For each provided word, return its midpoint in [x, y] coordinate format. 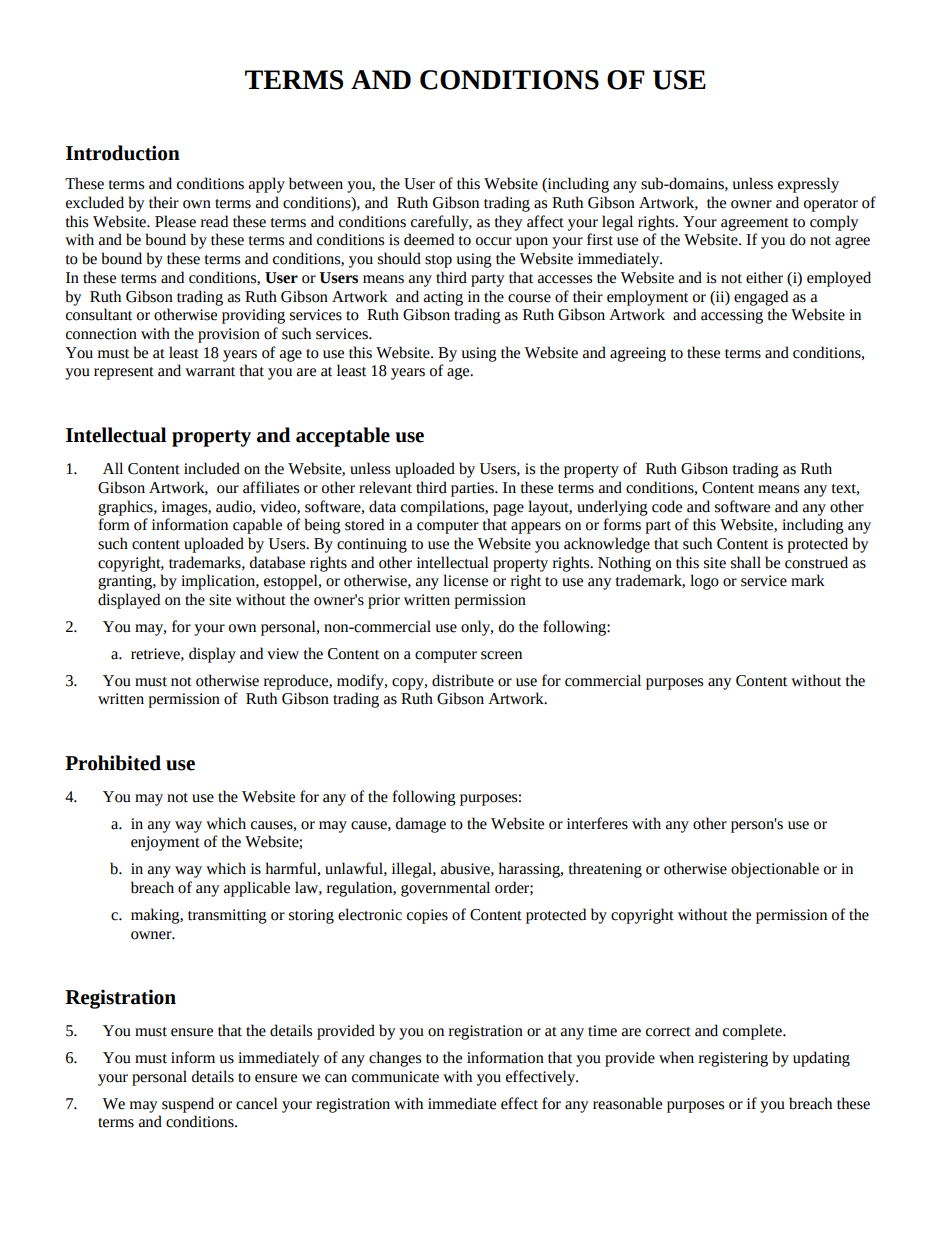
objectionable [775, 870]
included [212, 468]
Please [175, 221]
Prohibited [113, 763]
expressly [808, 185]
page [508, 510]
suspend [188, 1105]
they [509, 223]
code [667, 506]
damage [421, 825]
